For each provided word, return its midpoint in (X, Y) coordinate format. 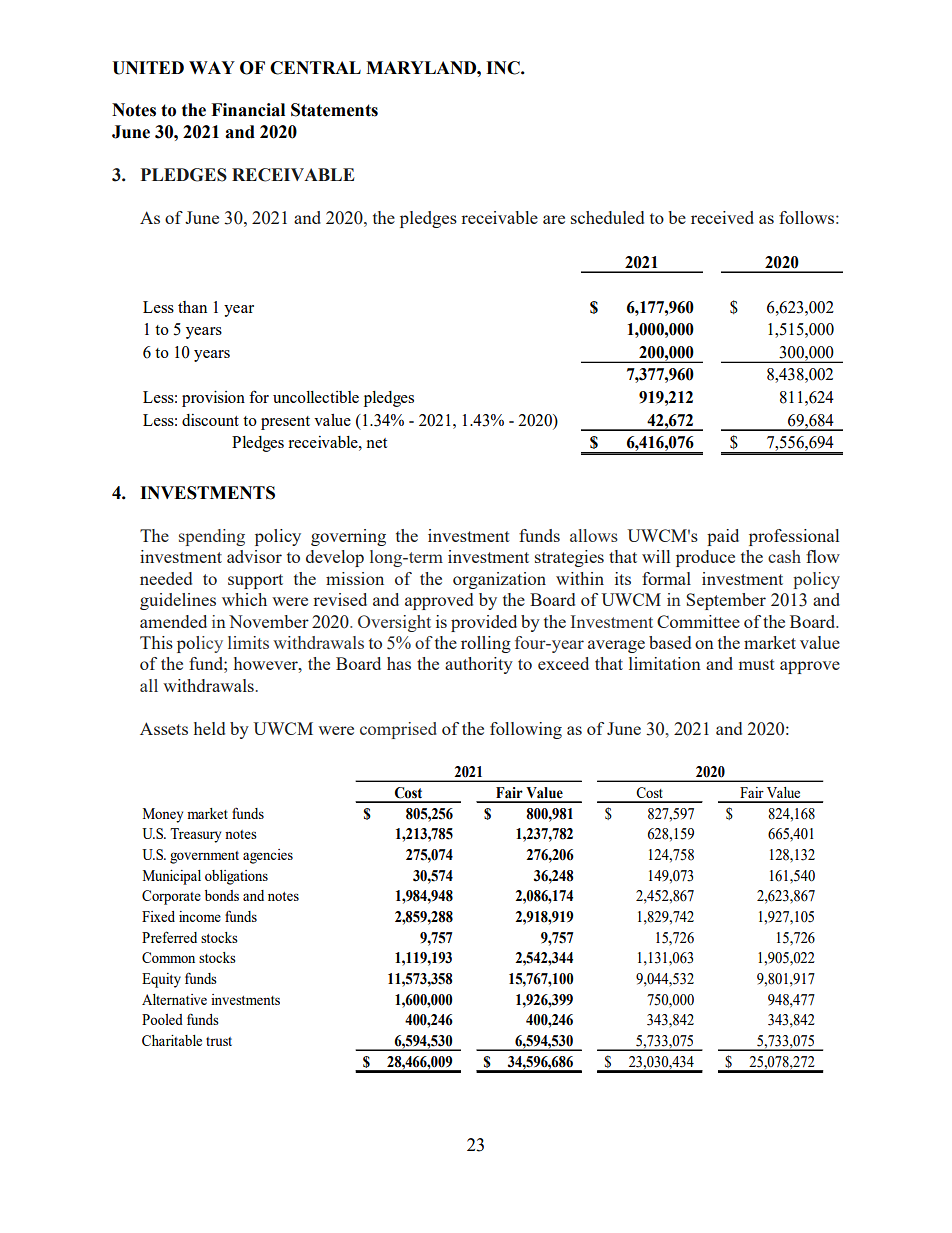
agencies (268, 856)
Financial (248, 110)
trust (219, 1041)
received (722, 217)
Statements (334, 110)
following (526, 730)
